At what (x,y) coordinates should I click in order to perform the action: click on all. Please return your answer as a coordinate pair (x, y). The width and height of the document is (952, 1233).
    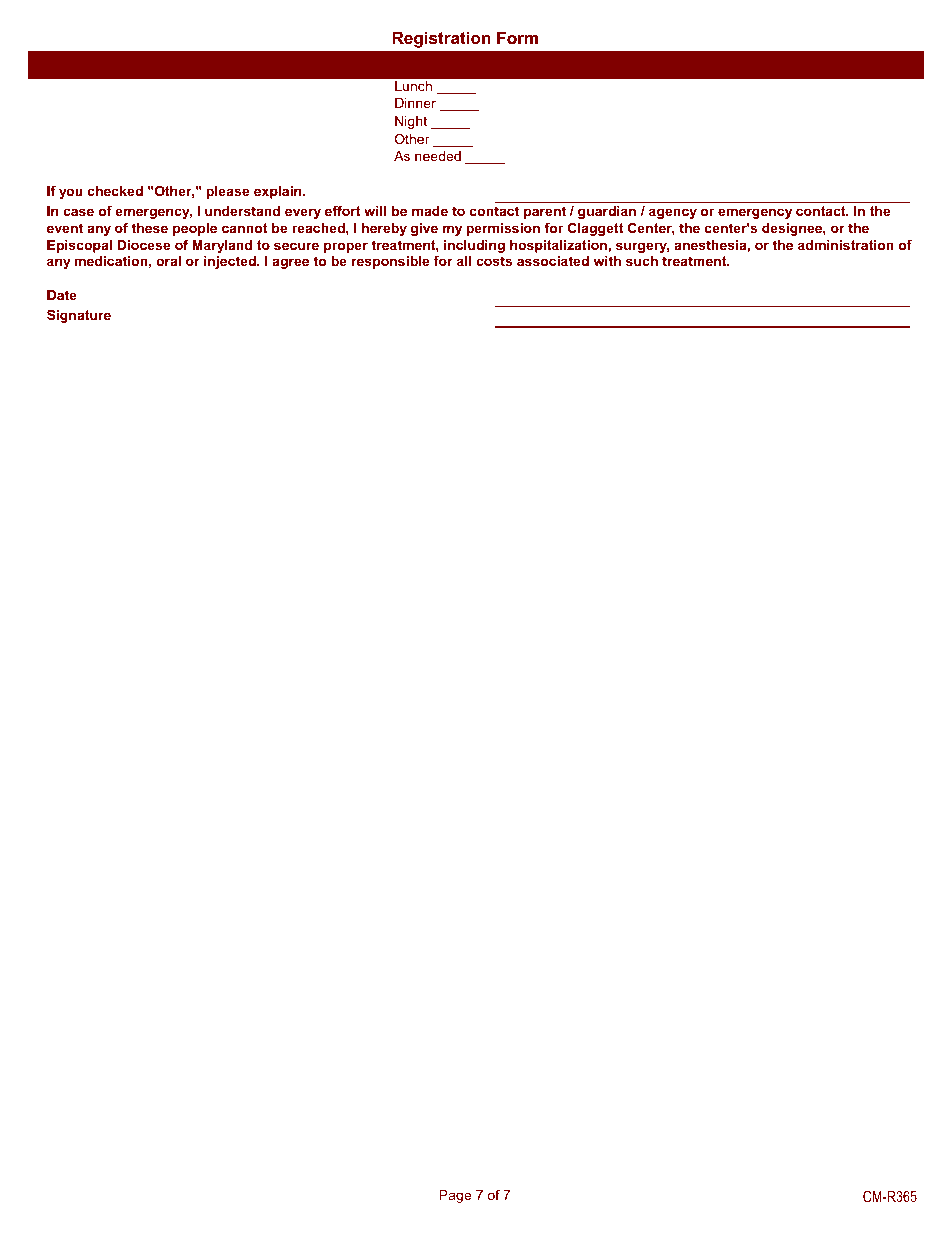
    Looking at the image, I should click on (464, 261).
